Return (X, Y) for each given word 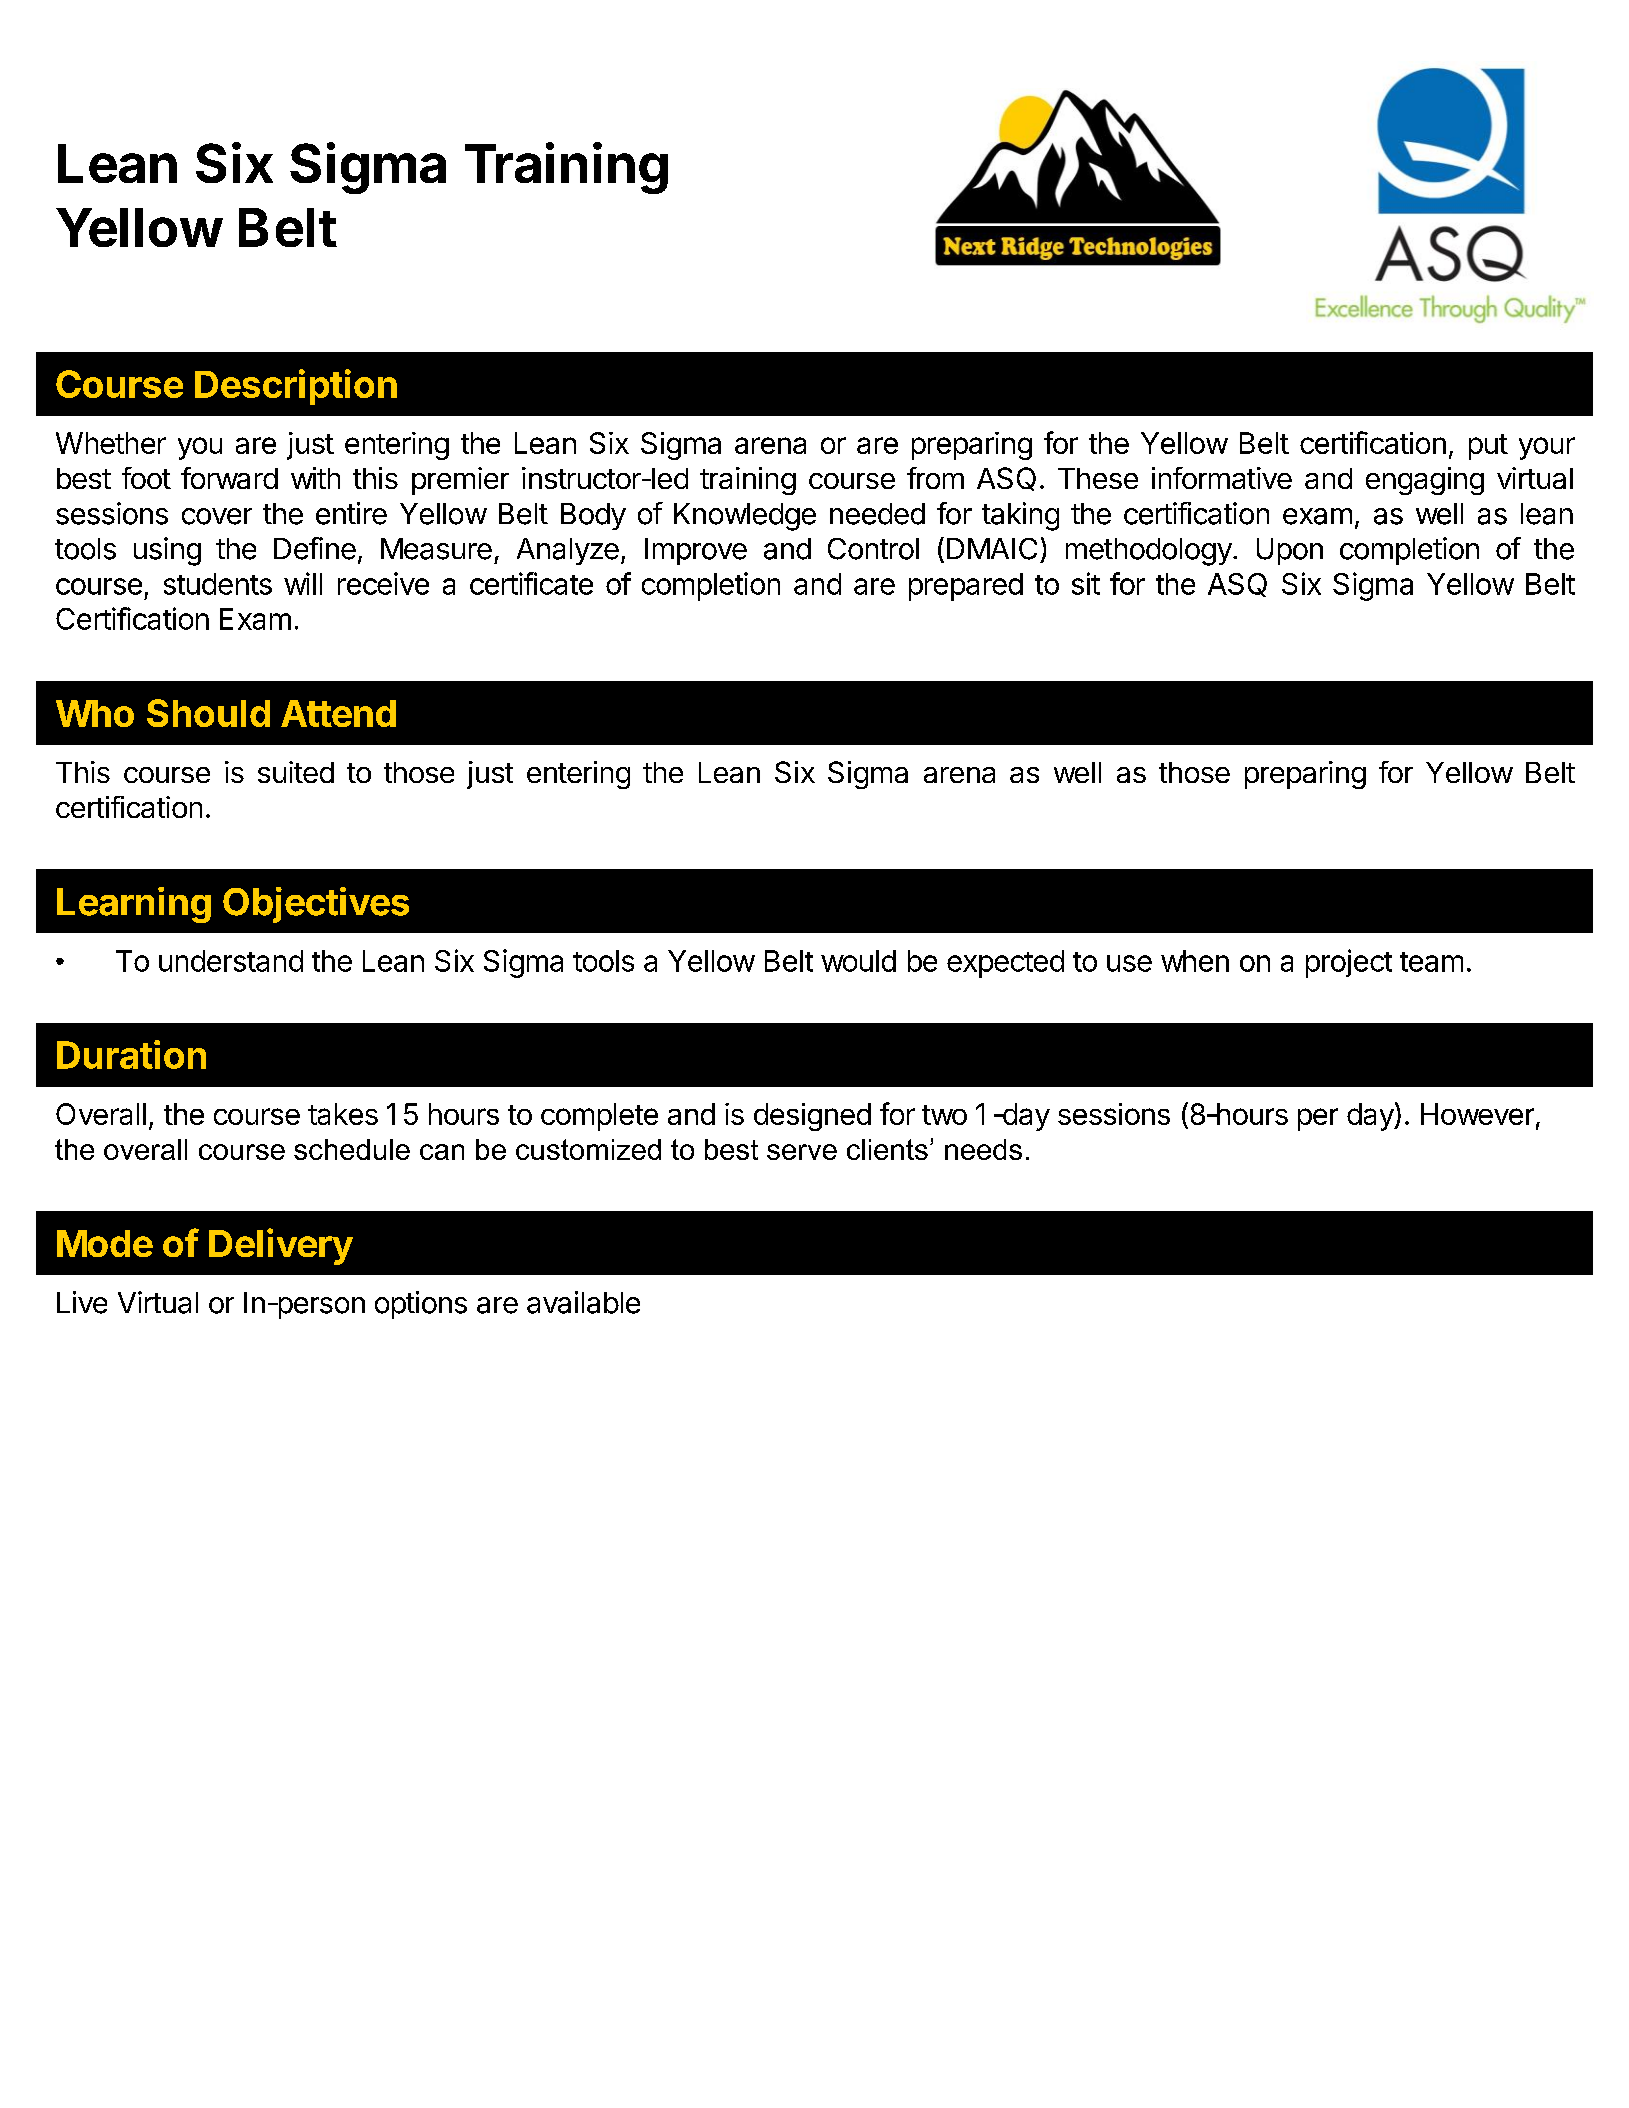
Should (208, 713)
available (583, 1302)
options (421, 1305)
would (858, 961)
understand (231, 961)
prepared (966, 587)
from (935, 478)
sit (1086, 583)
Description (296, 387)
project (1349, 963)
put (1488, 447)
